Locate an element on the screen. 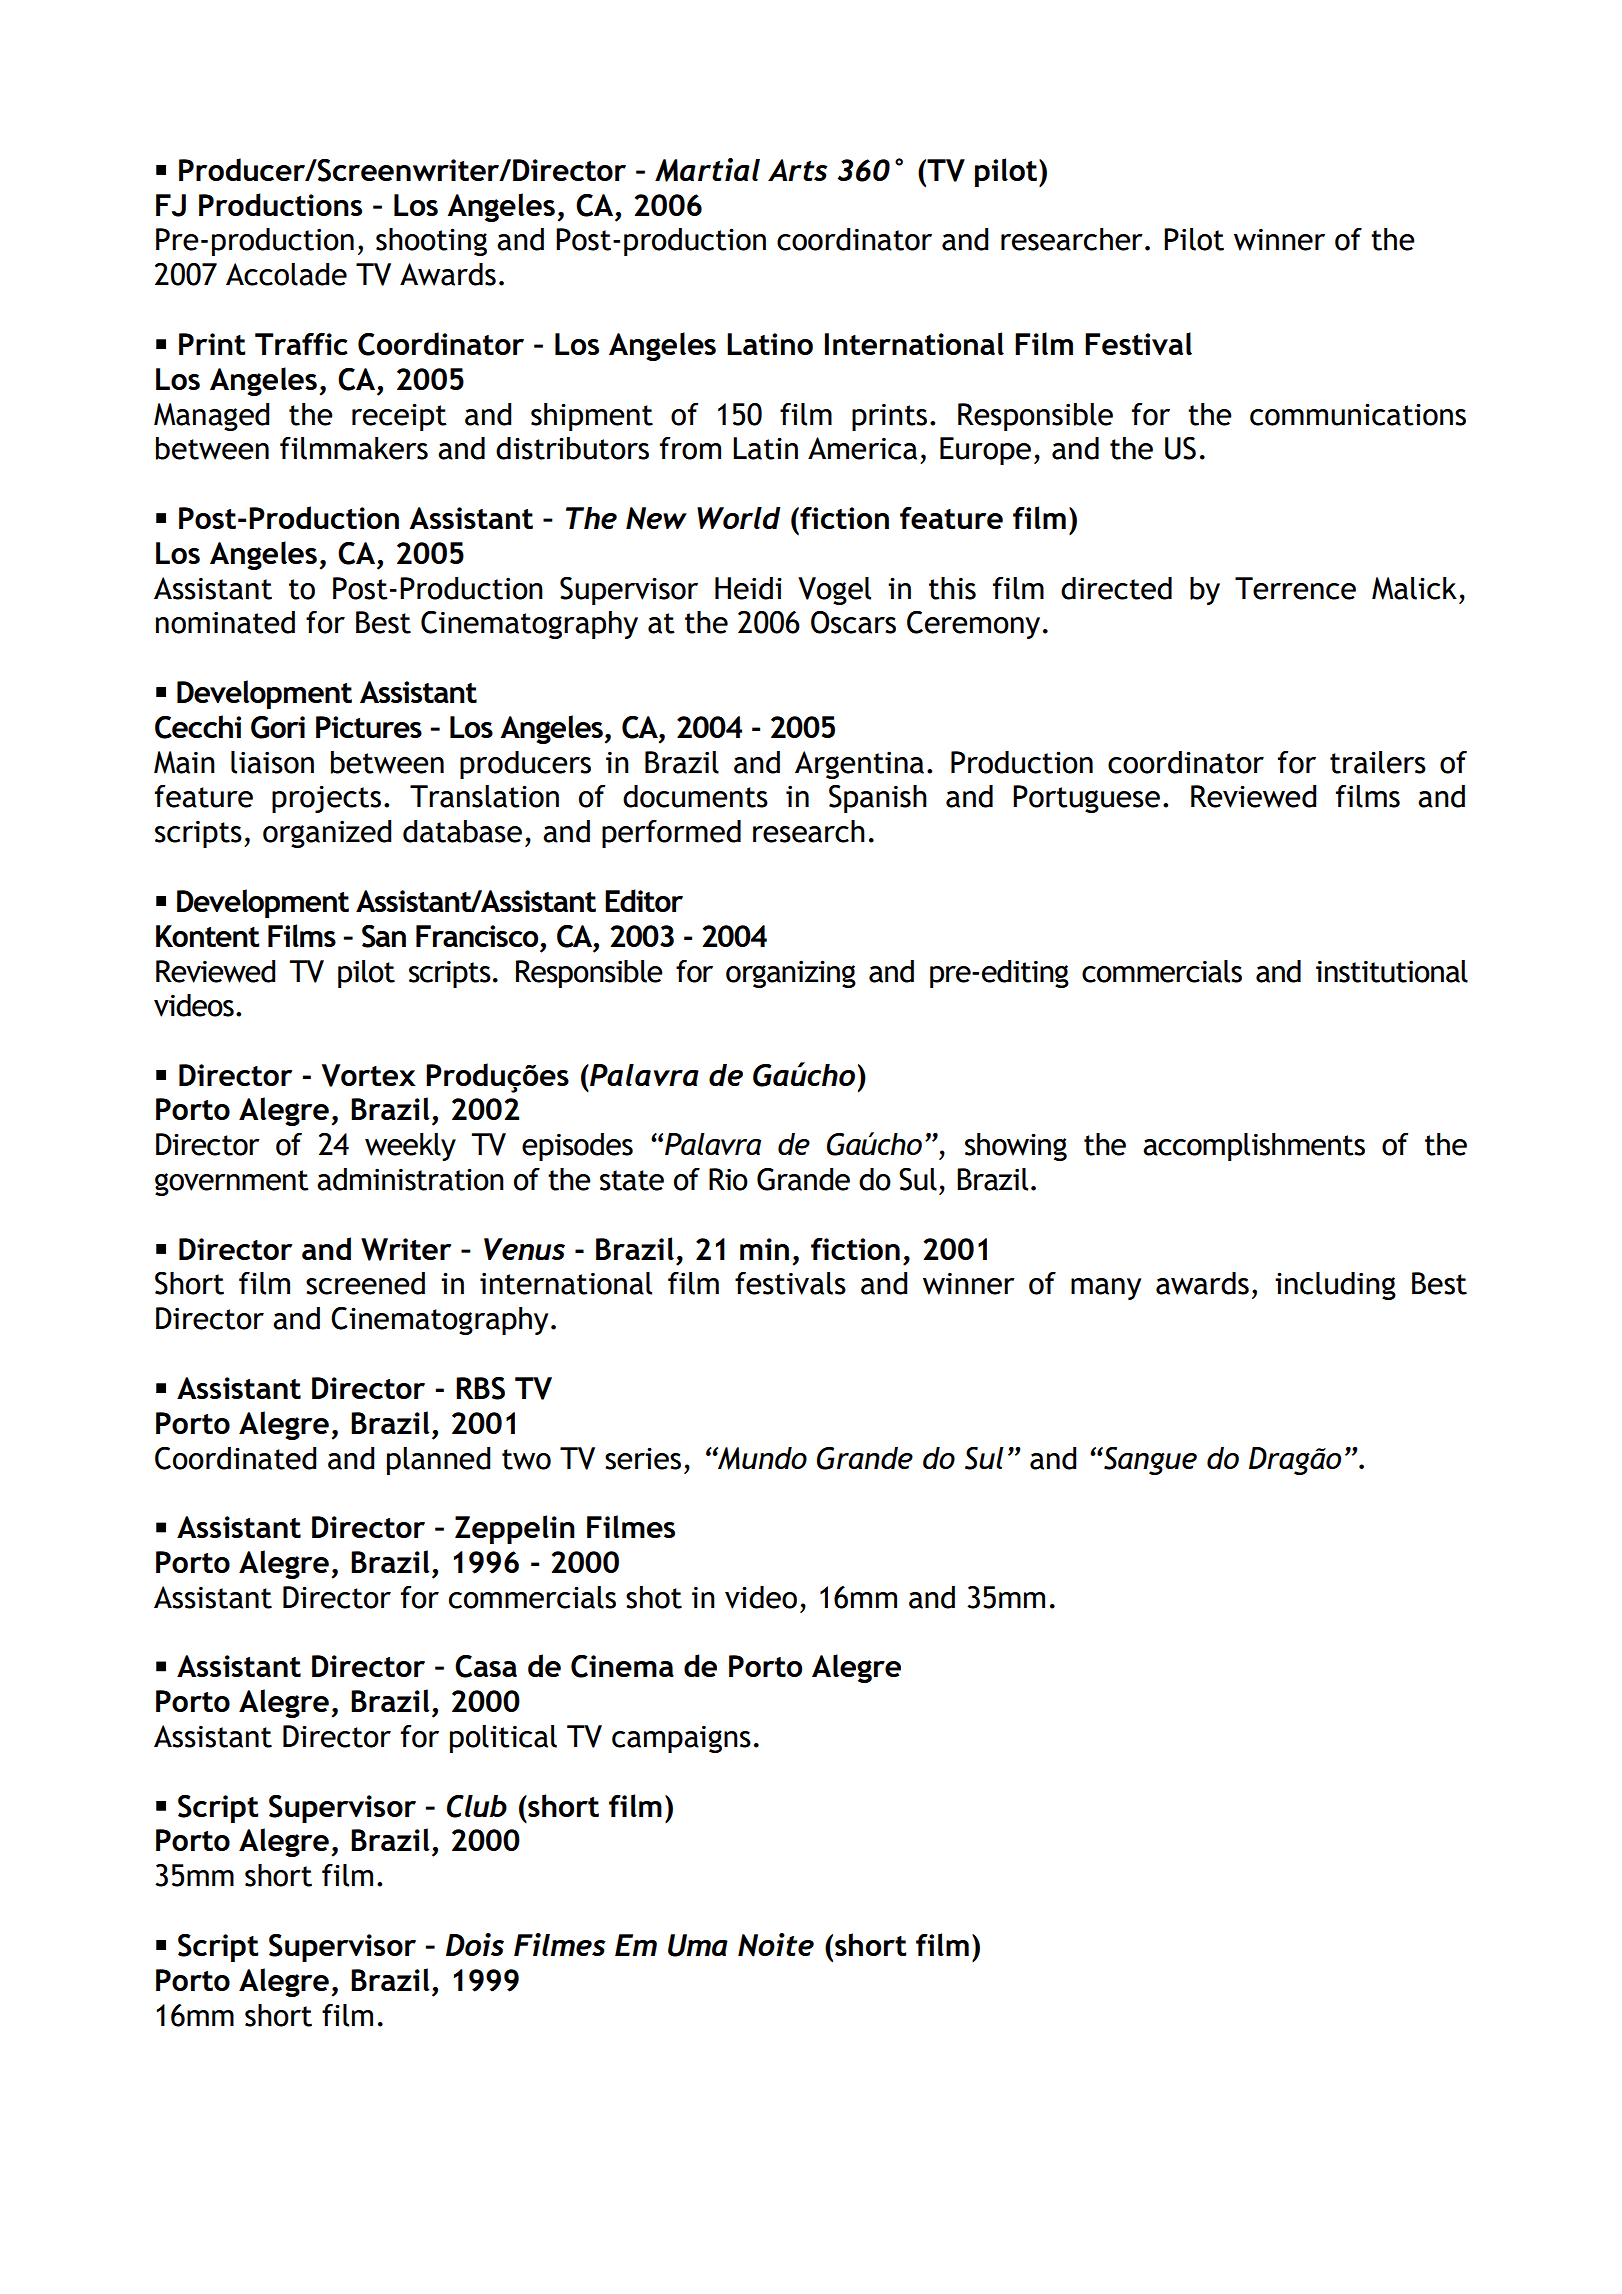  accomplishments is located at coordinates (1254, 1147).
